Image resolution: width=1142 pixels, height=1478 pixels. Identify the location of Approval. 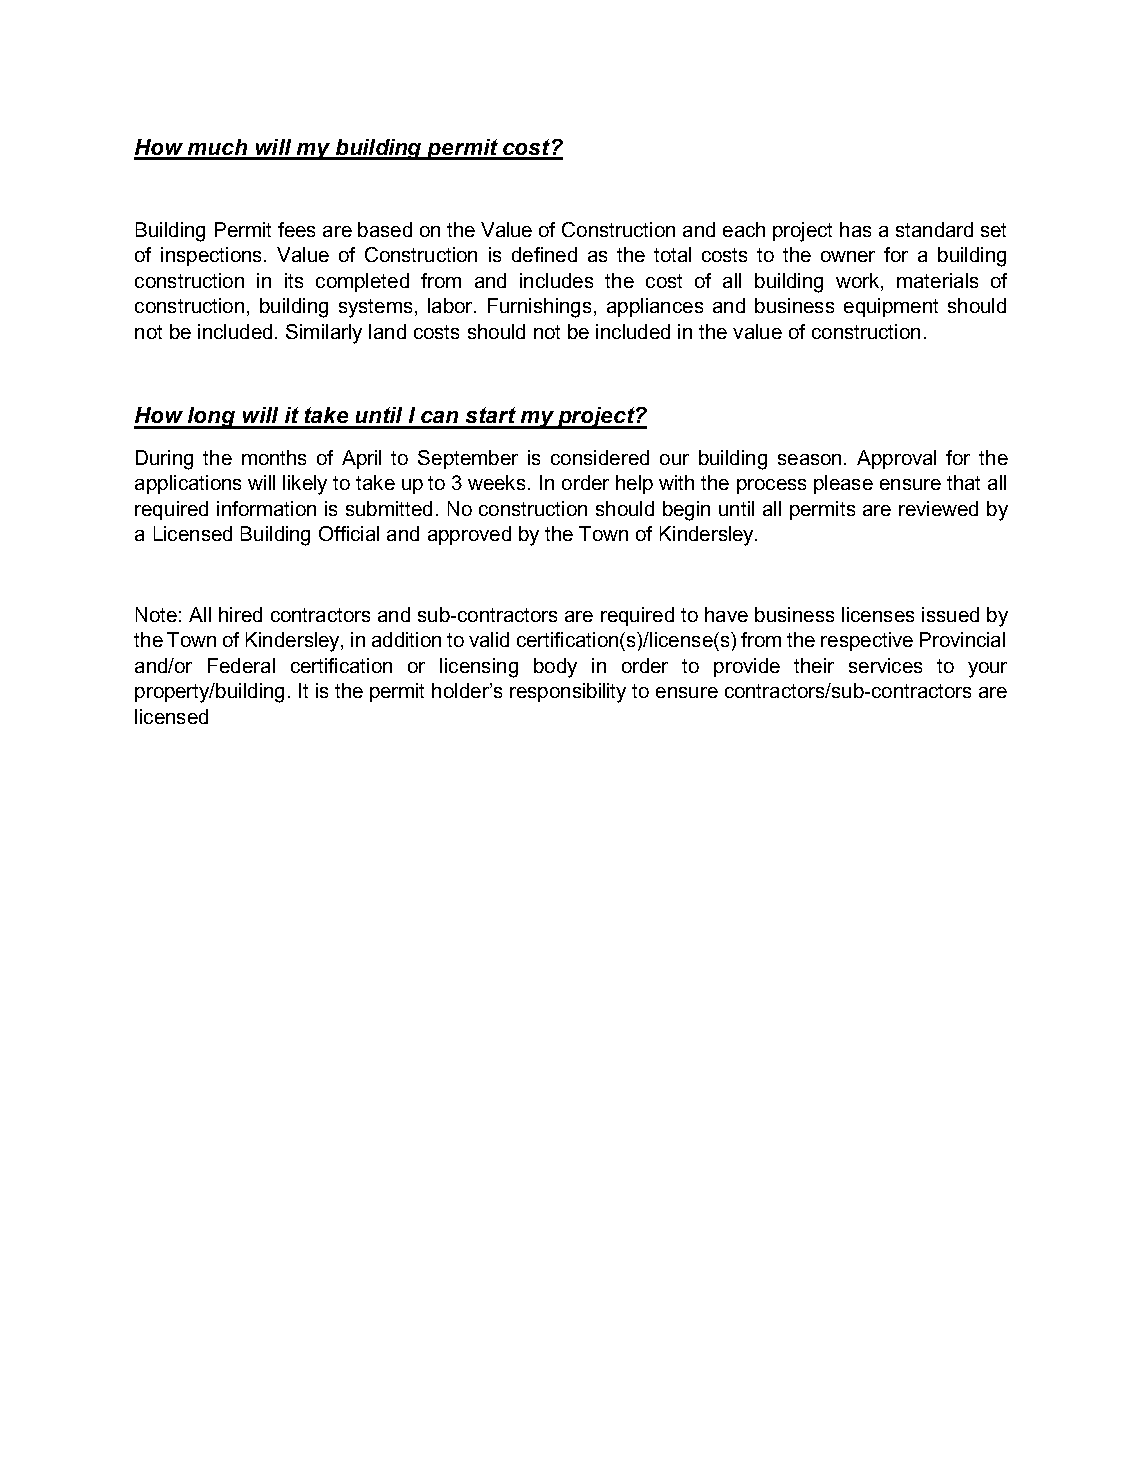
(896, 459).
